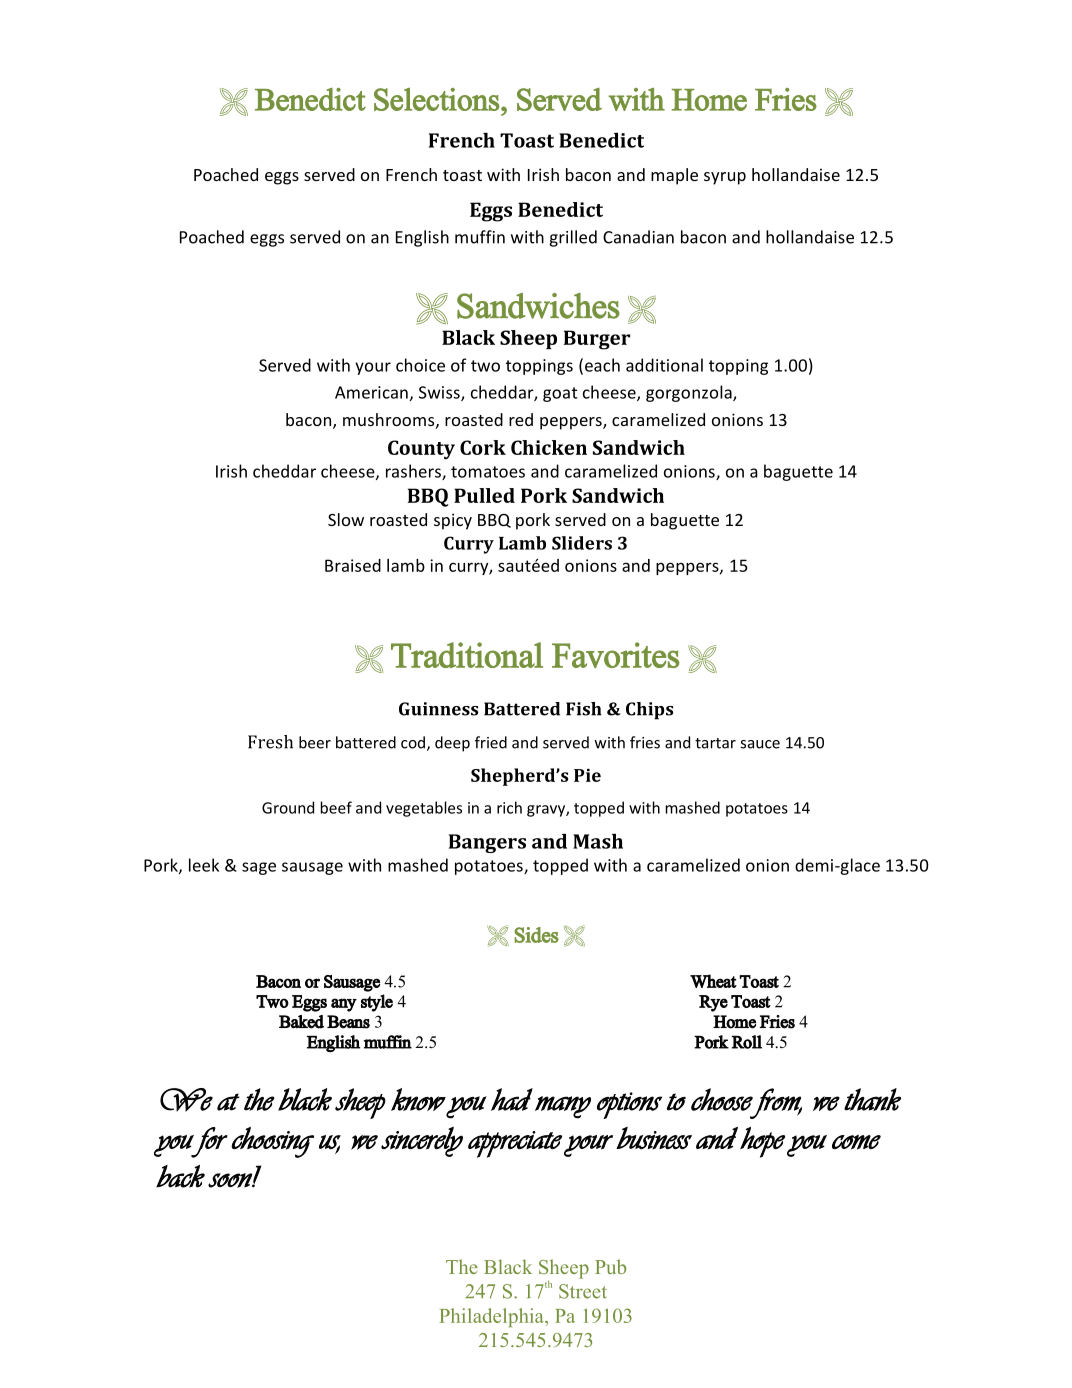 The height and width of the document is (1388, 1072). Describe the element at coordinates (180, 1176) in the document. I see `back` at that location.
